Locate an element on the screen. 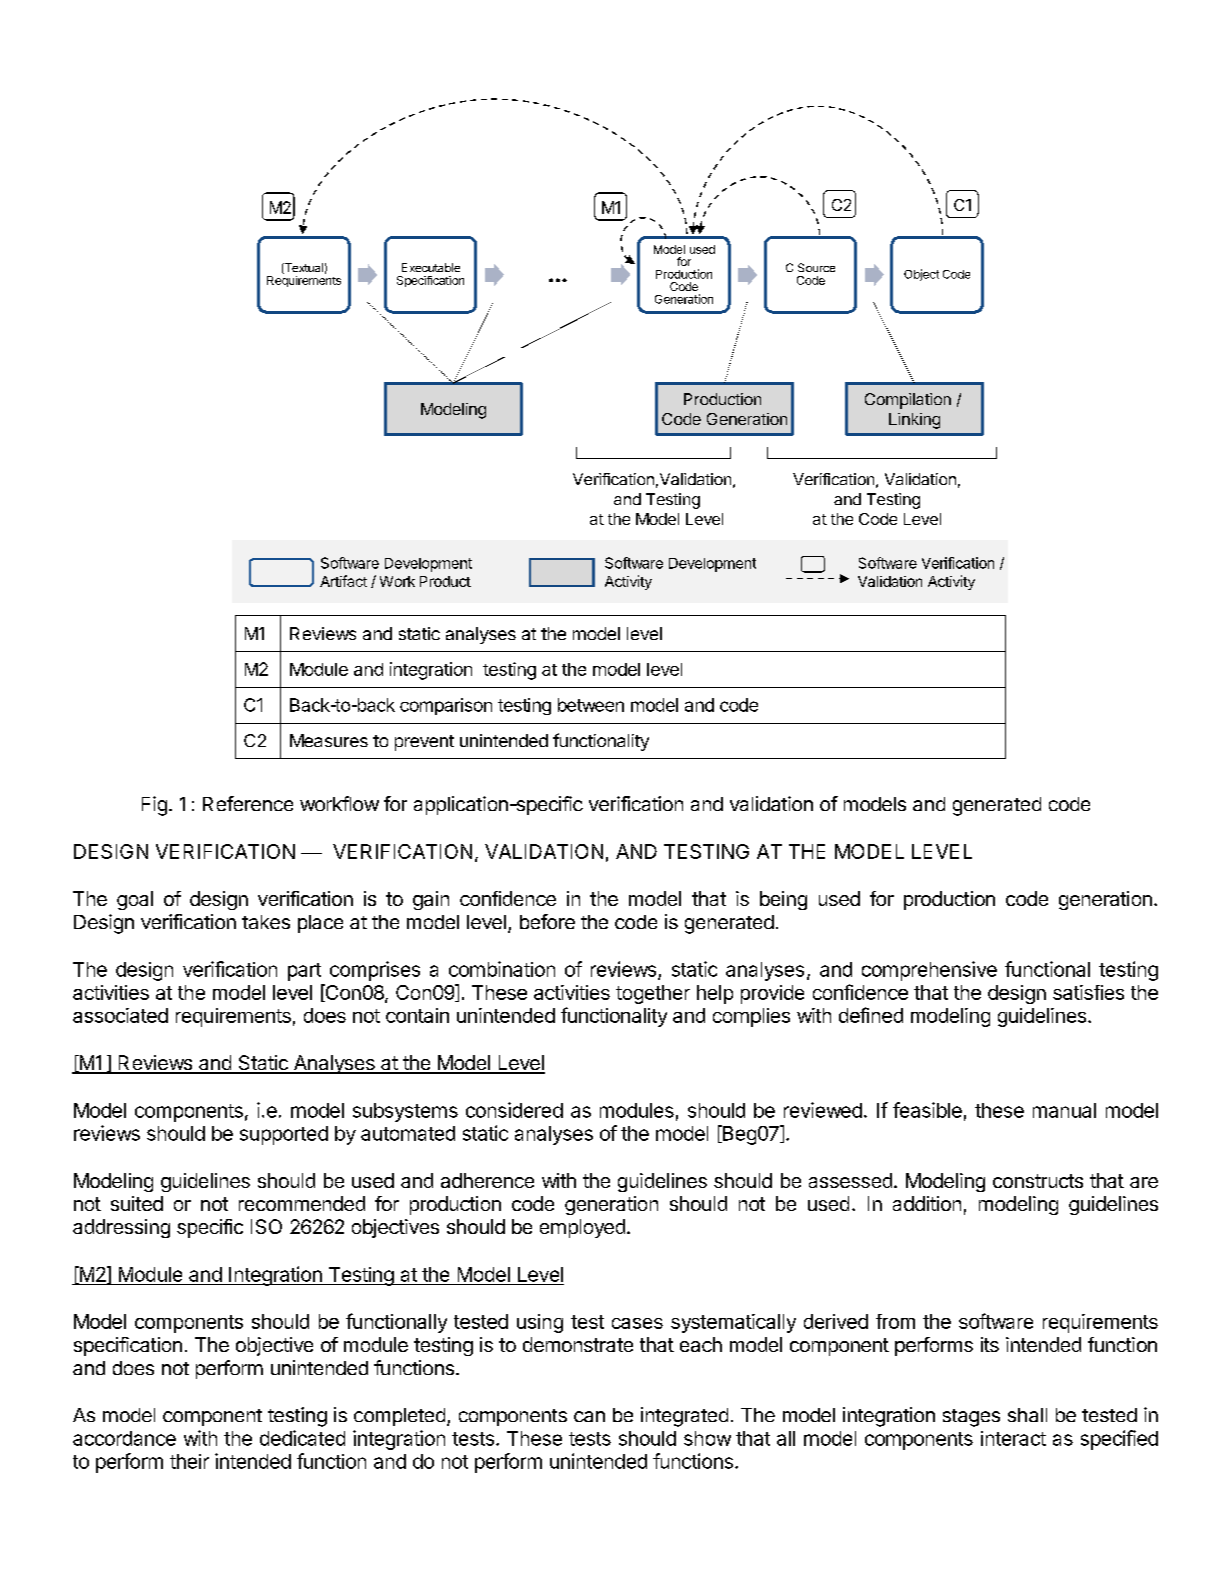 The width and height of the screenshot is (1231, 1594). Source is located at coordinates (816, 267).
